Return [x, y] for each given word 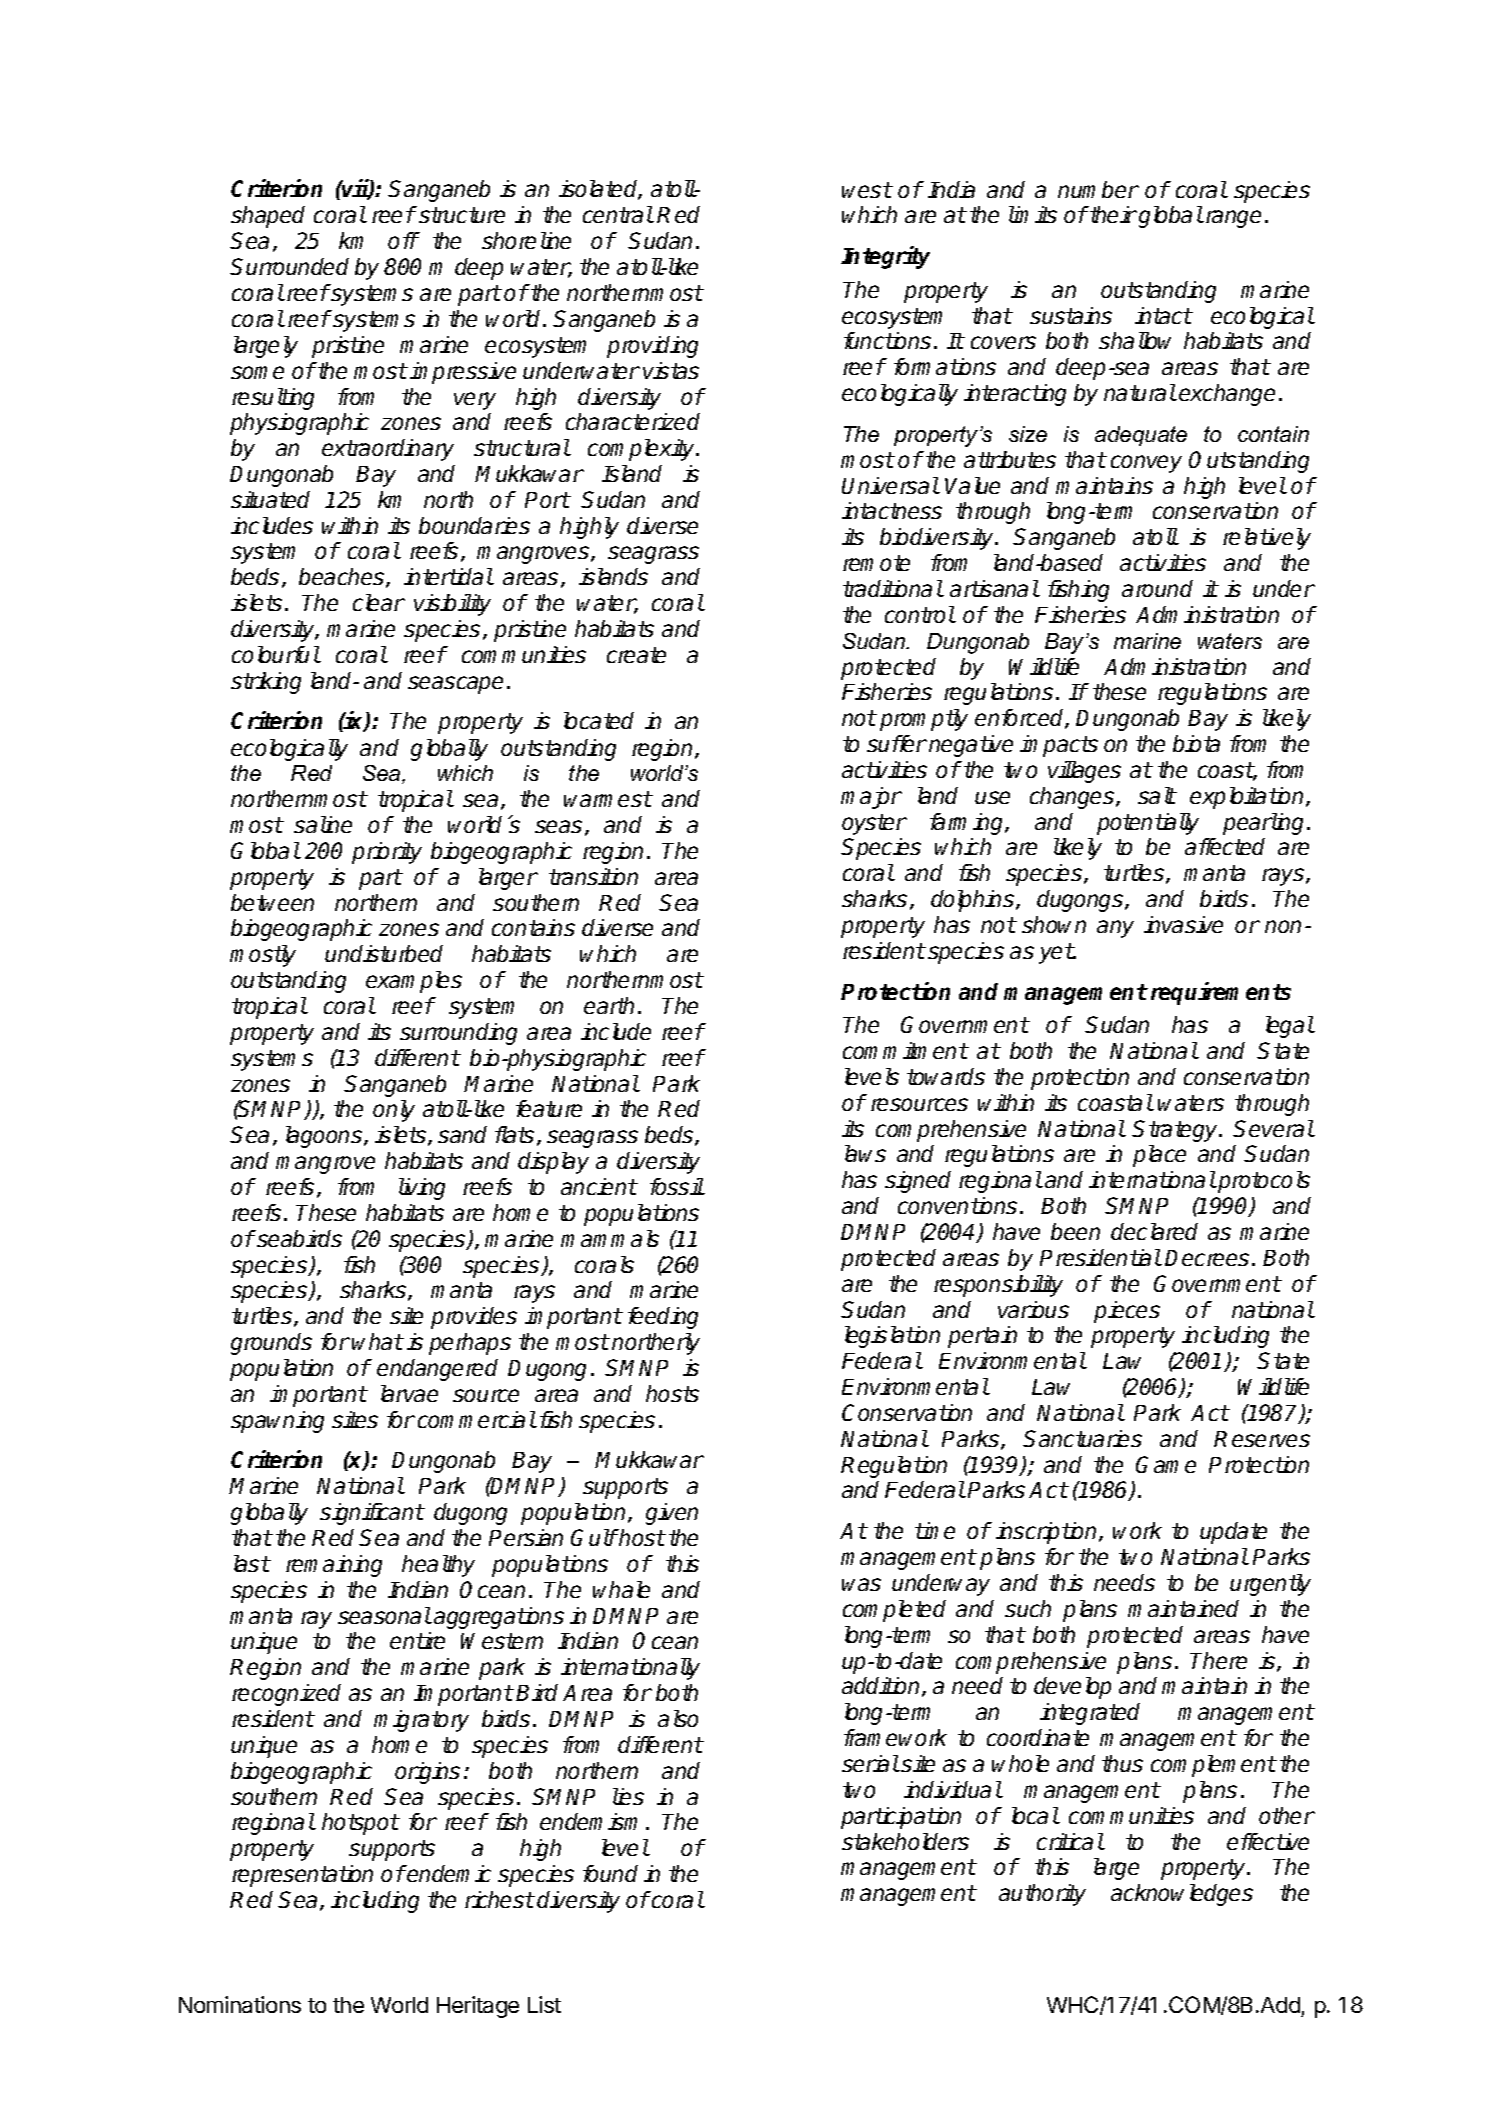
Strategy [1176, 1131]
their [1112, 214]
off [403, 240]
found [610, 1873]
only [394, 1111]
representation [302, 1876]
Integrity [885, 257]
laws [865, 1153]
